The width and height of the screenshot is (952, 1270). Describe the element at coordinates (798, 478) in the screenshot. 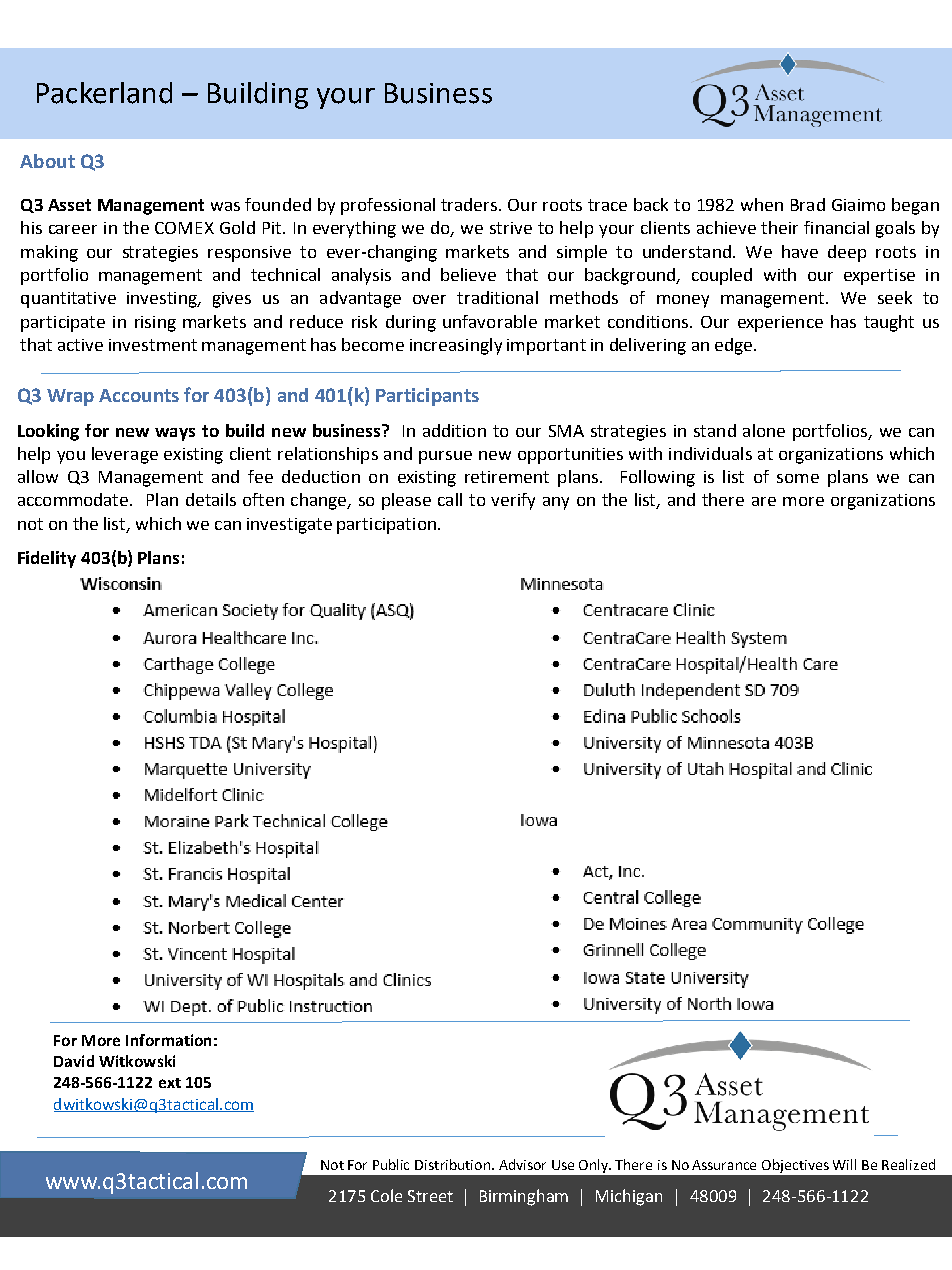

I see `some` at that location.
